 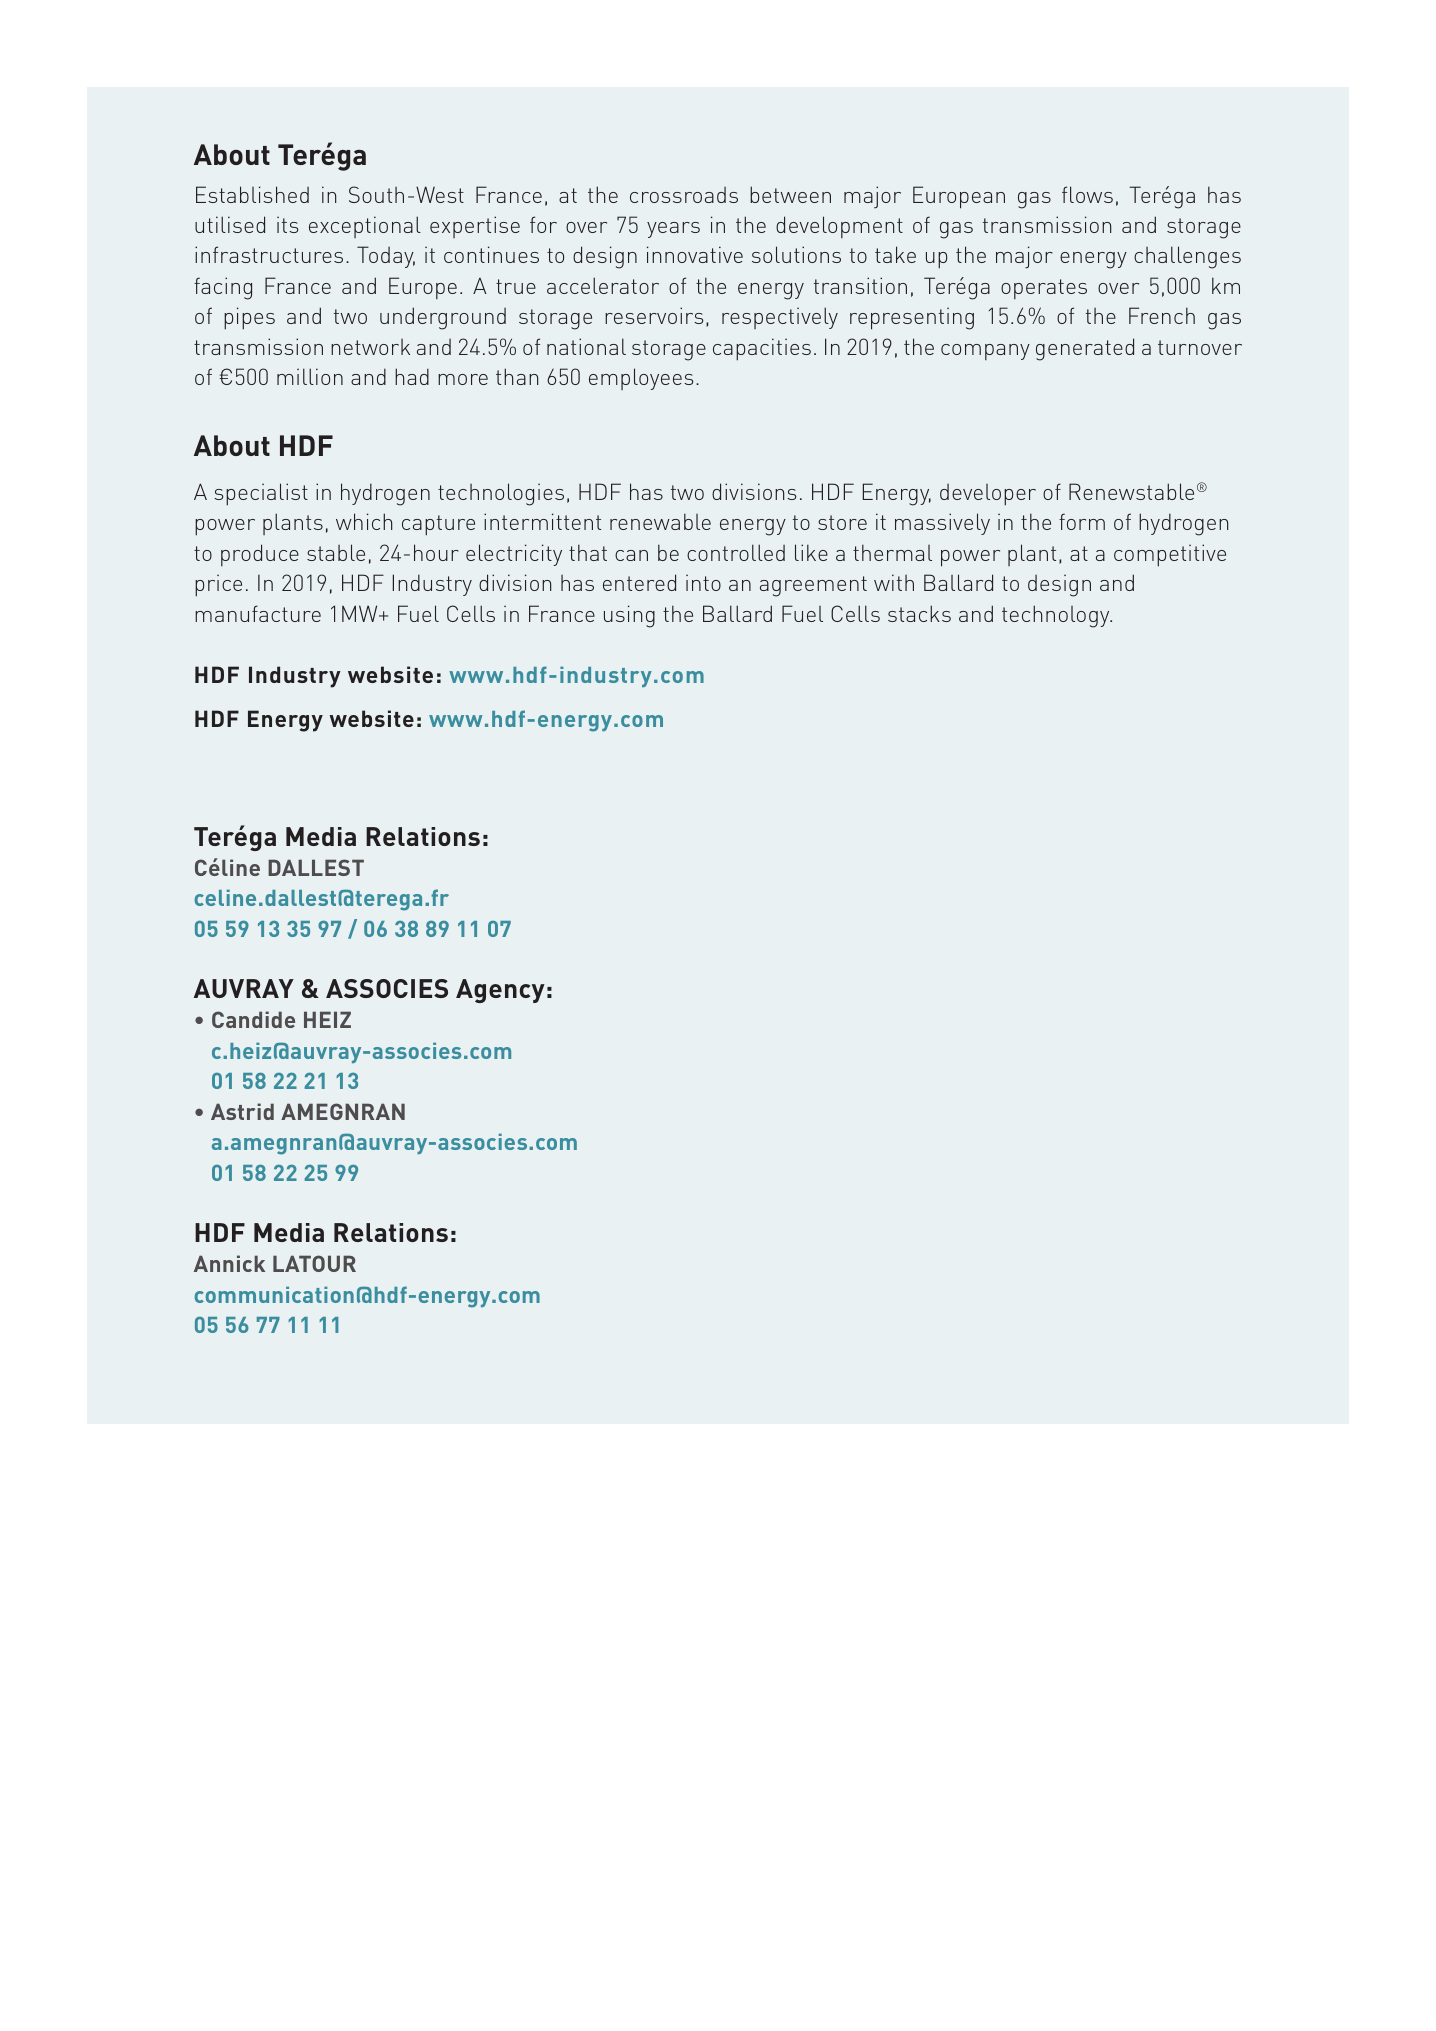 I want to click on Astrid, so click(x=242, y=1111).
